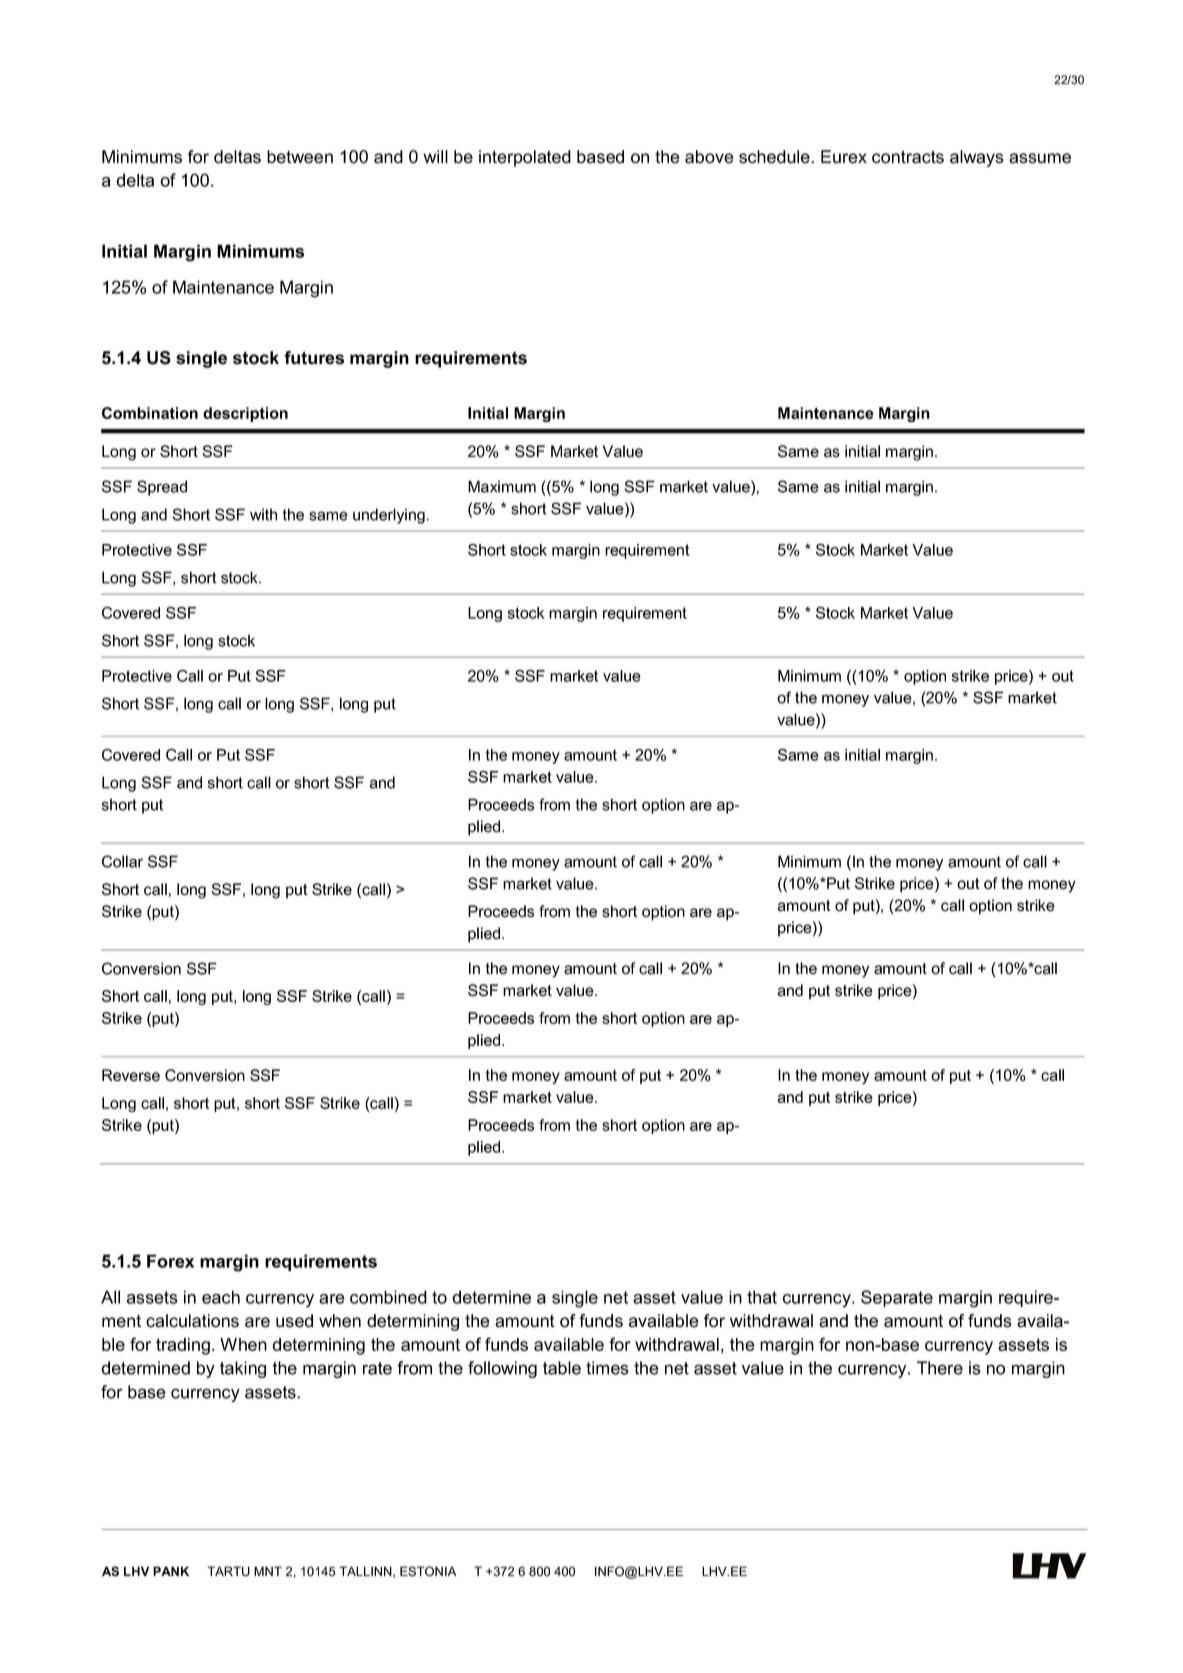 This screenshot has width=1183, height=1673. Describe the element at coordinates (940, 1368) in the screenshot. I see `There` at that location.
